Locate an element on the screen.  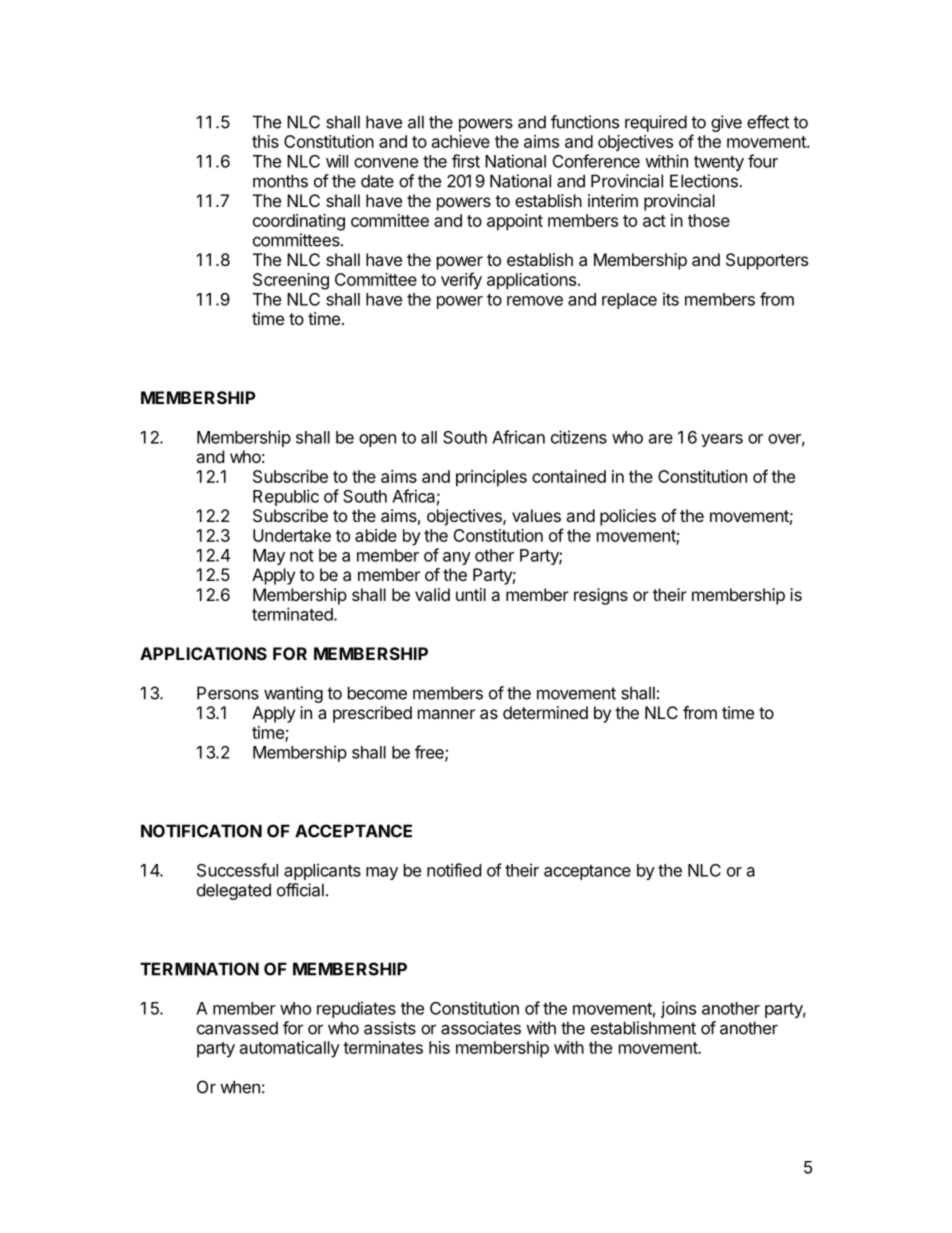
Republic is located at coordinates (286, 497).
